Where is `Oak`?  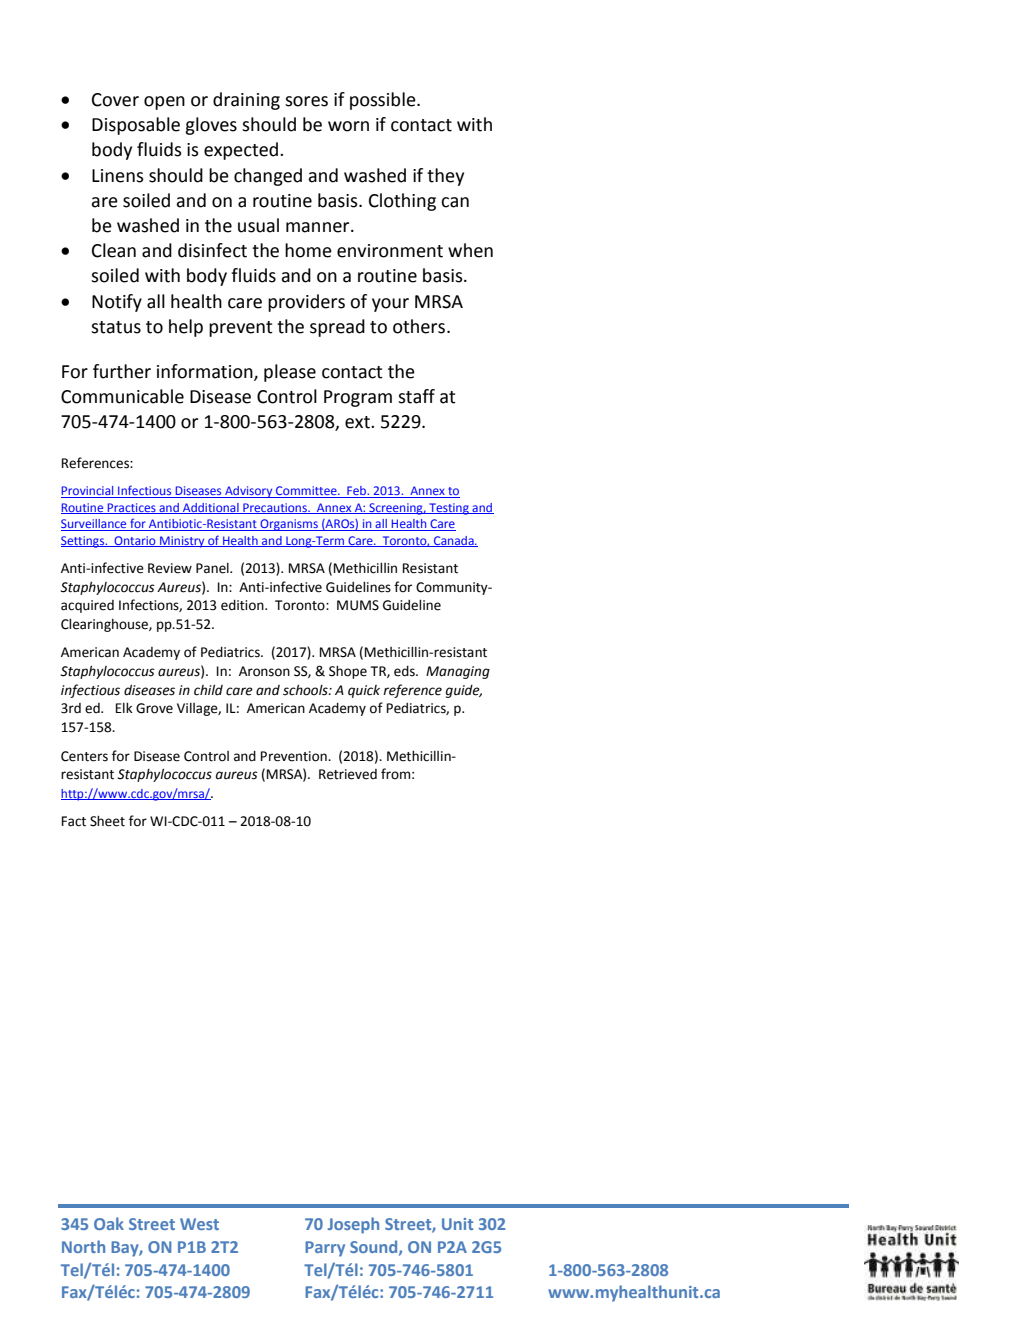 Oak is located at coordinates (109, 1223).
